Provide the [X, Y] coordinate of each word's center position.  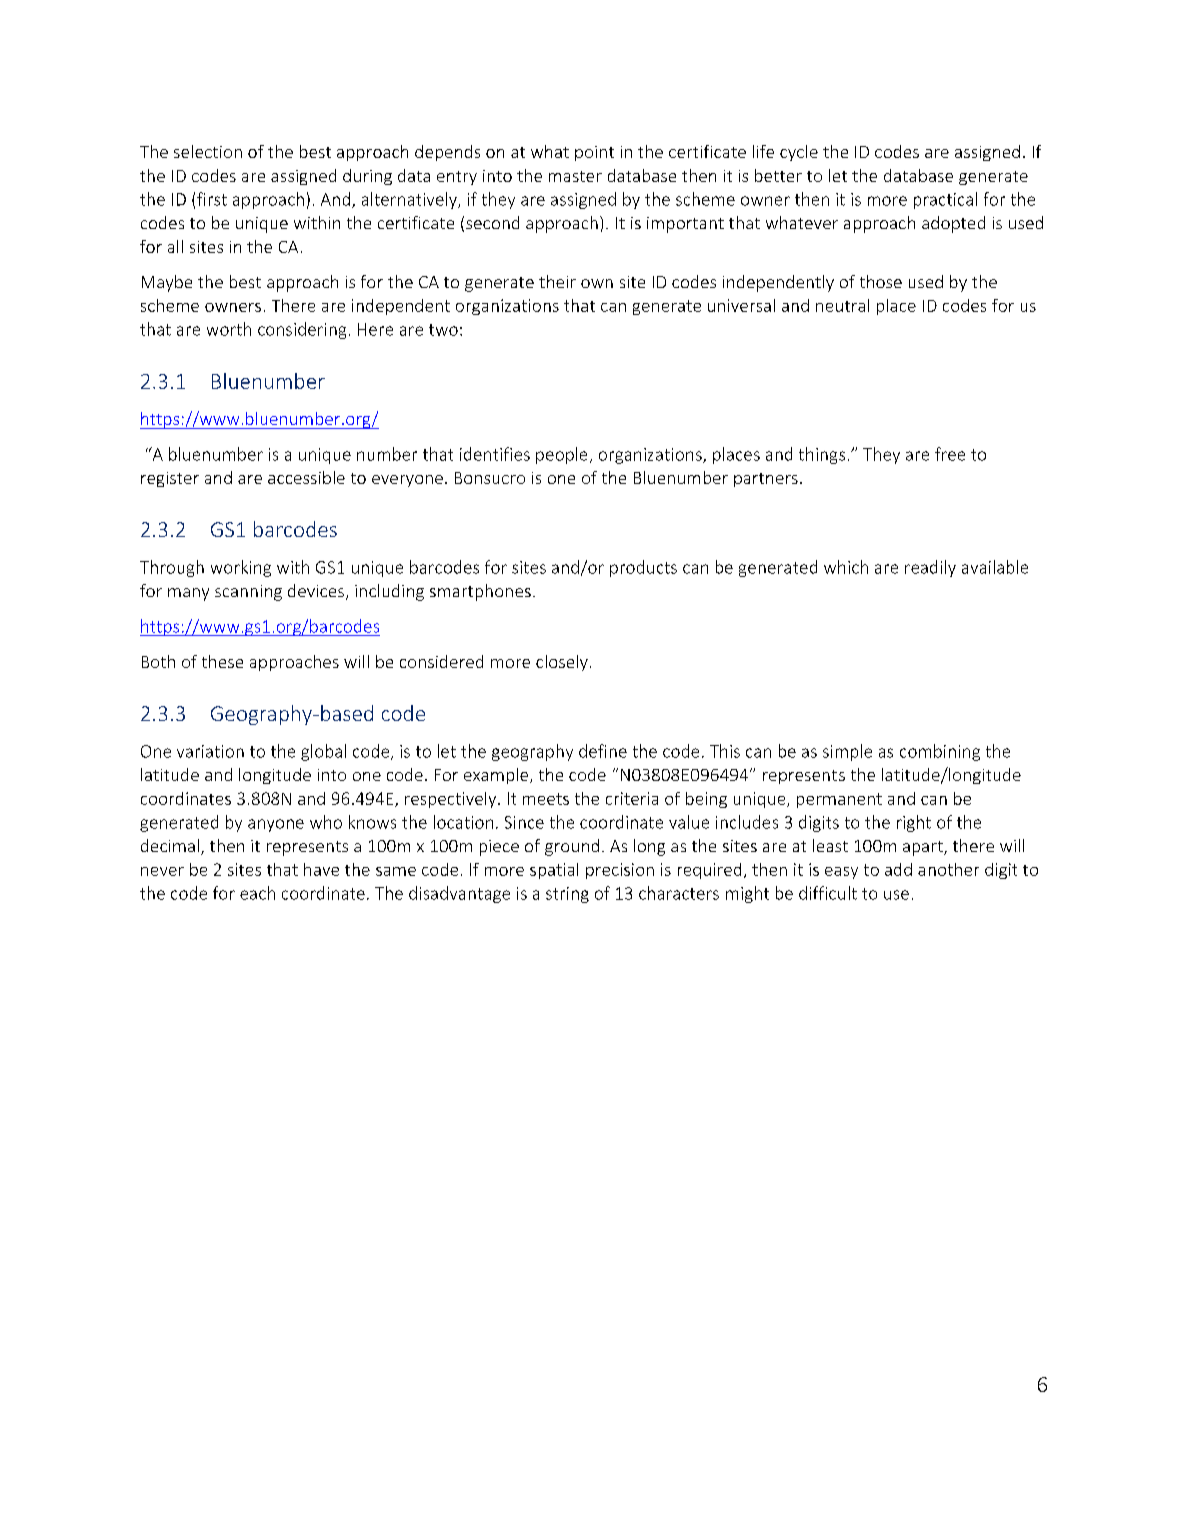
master [575, 176]
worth [229, 329]
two [443, 330]
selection [208, 151]
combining [940, 752]
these [222, 661]
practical [945, 200]
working [241, 568]
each [257, 893]
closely [562, 663]
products [643, 568]
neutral [842, 305]
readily [930, 568]
